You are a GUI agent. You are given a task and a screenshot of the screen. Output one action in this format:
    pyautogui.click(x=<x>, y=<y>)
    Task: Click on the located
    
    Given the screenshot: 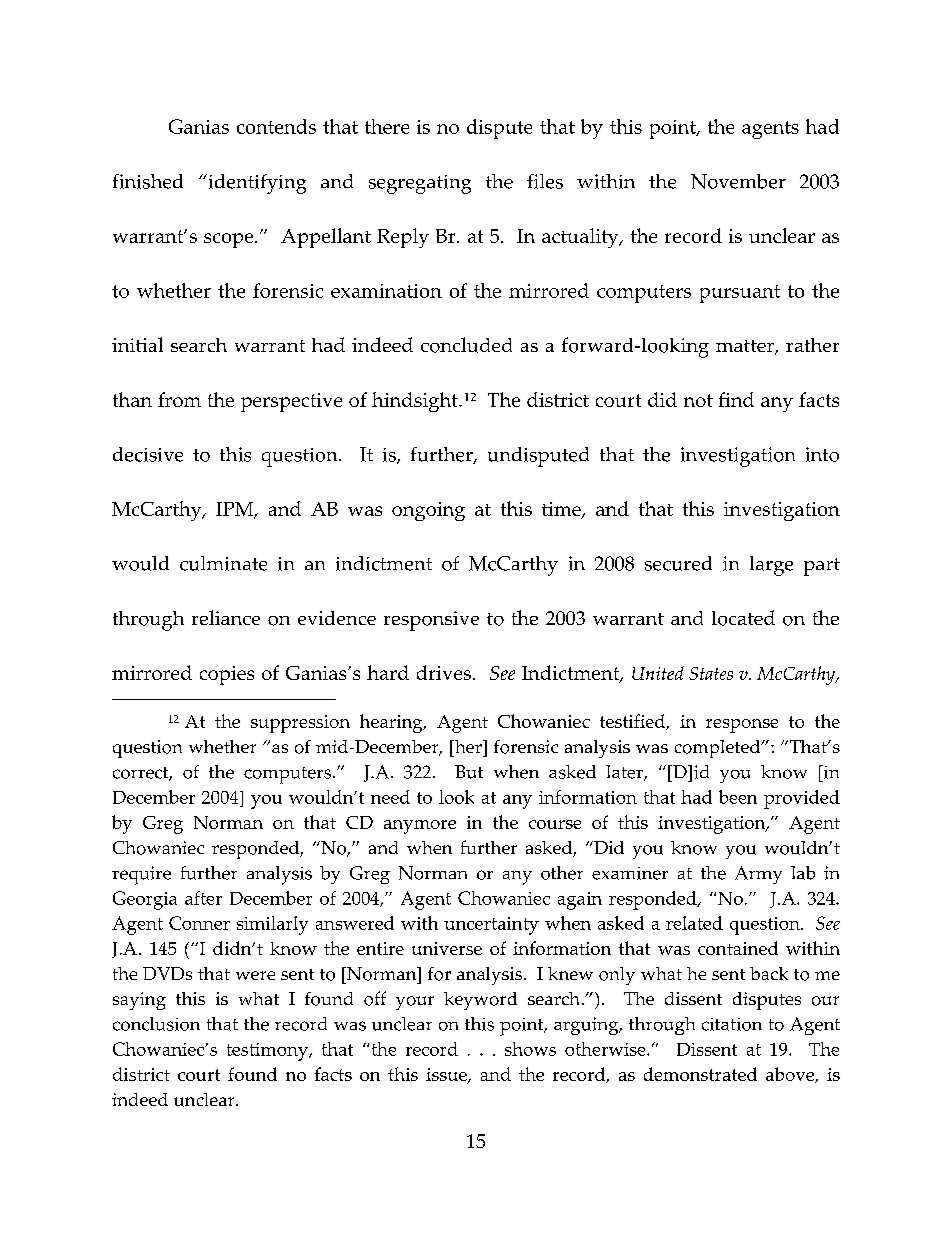 What is the action you would take?
    pyautogui.click(x=743, y=618)
